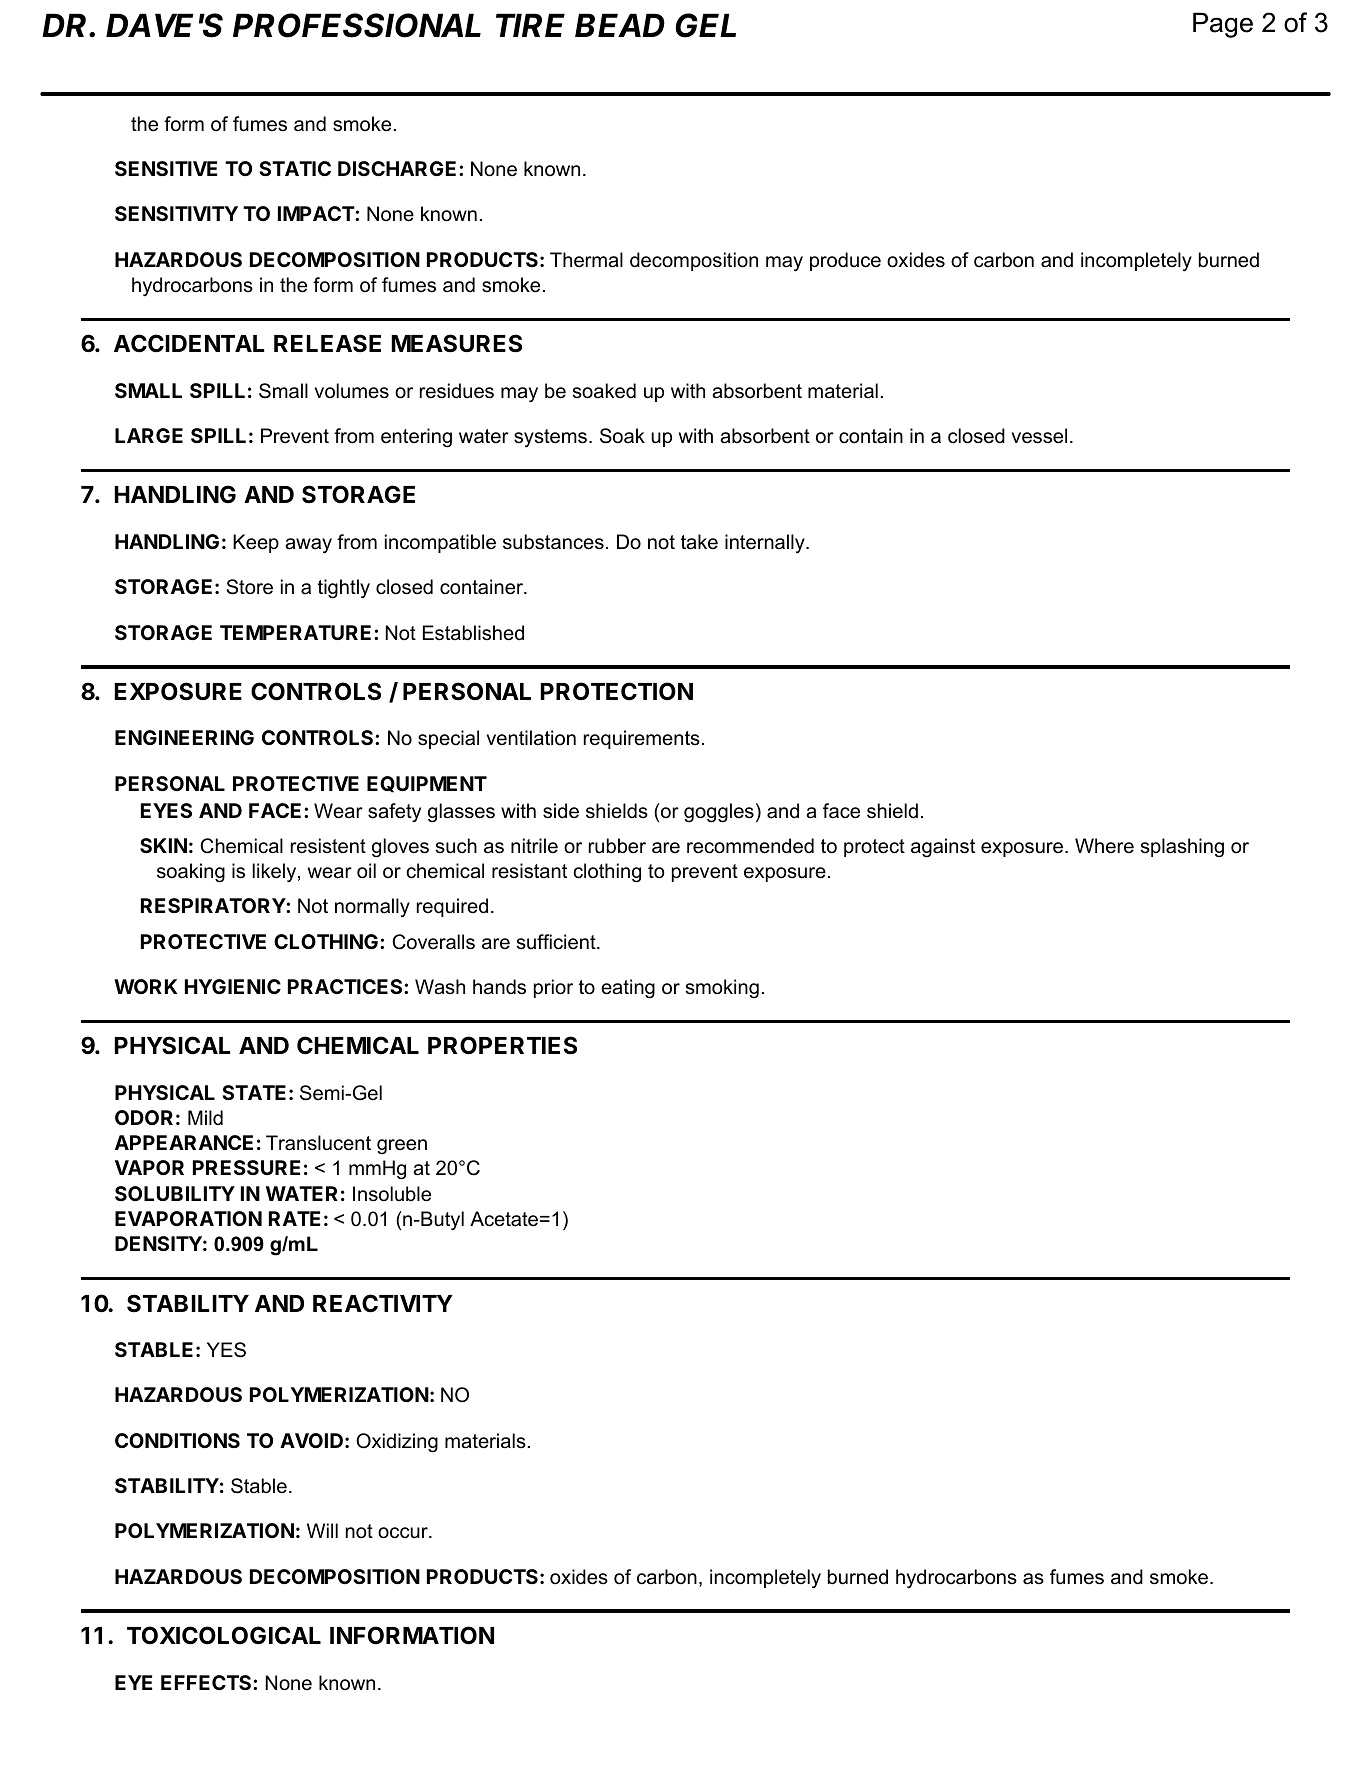 The image size is (1371, 1774). What do you see at coordinates (617, 846) in the page?
I see `rubber` at bounding box center [617, 846].
